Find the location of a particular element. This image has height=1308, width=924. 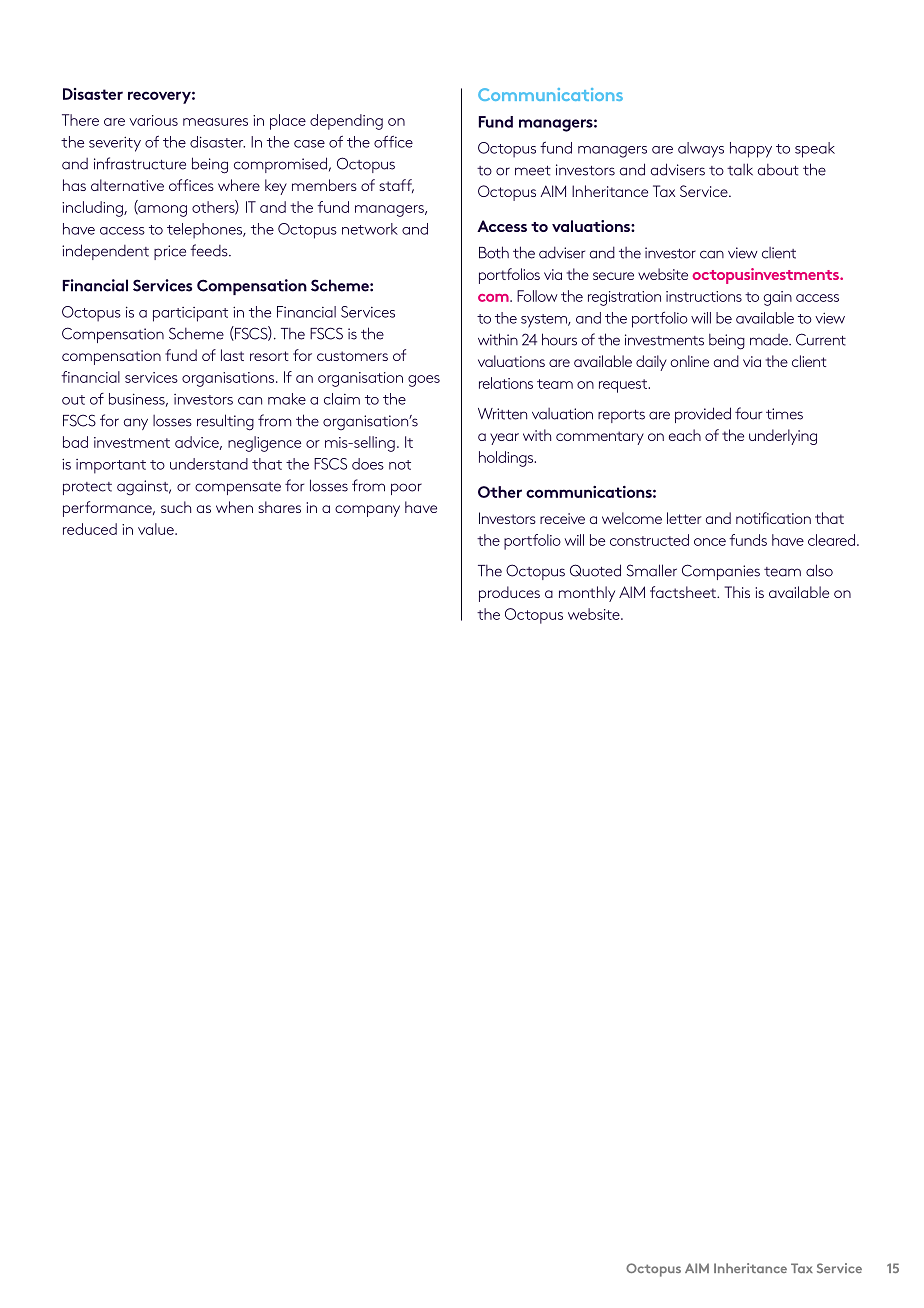

instructions is located at coordinates (704, 296).
